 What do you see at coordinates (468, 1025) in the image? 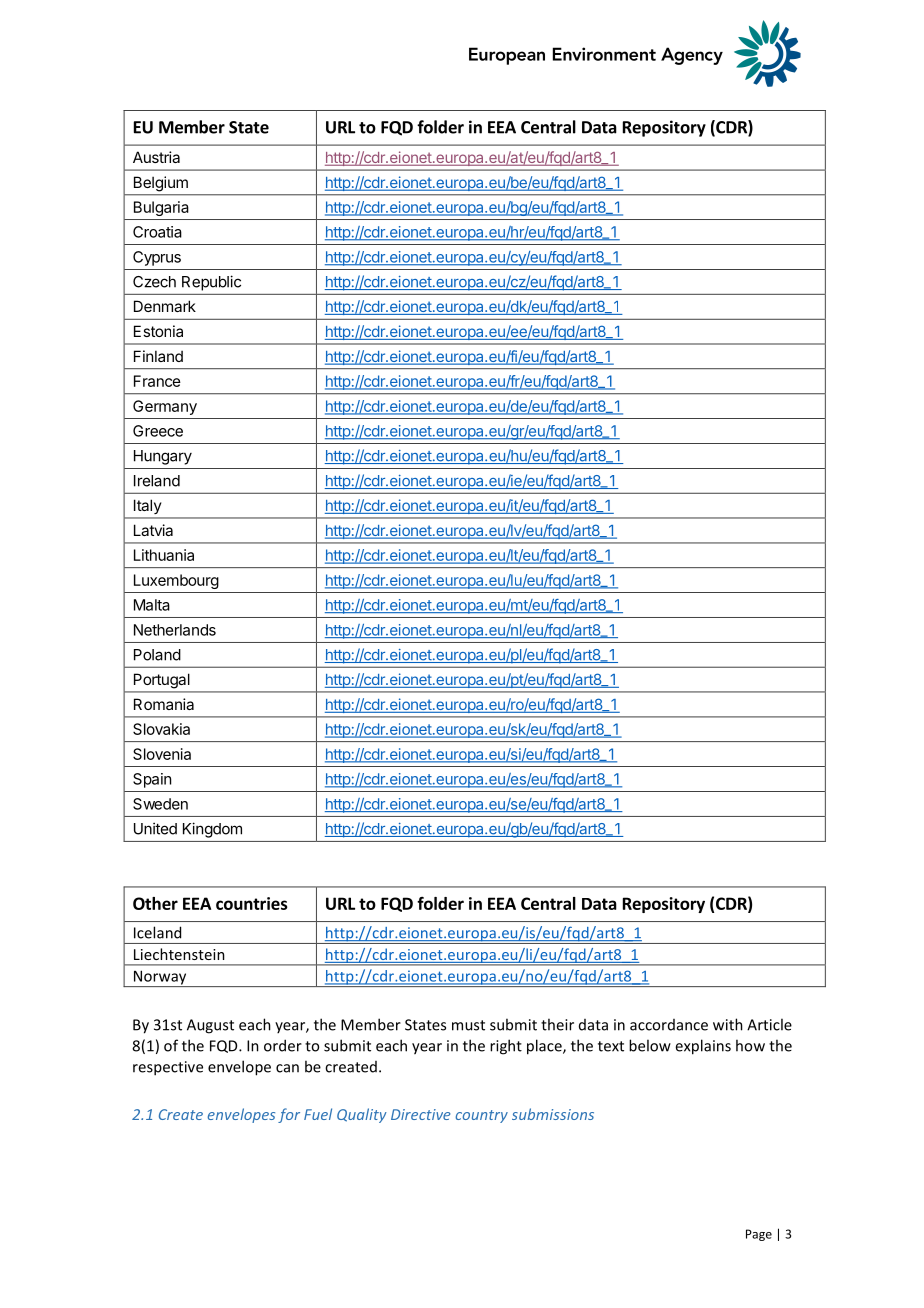
I see `must` at bounding box center [468, 1025].
